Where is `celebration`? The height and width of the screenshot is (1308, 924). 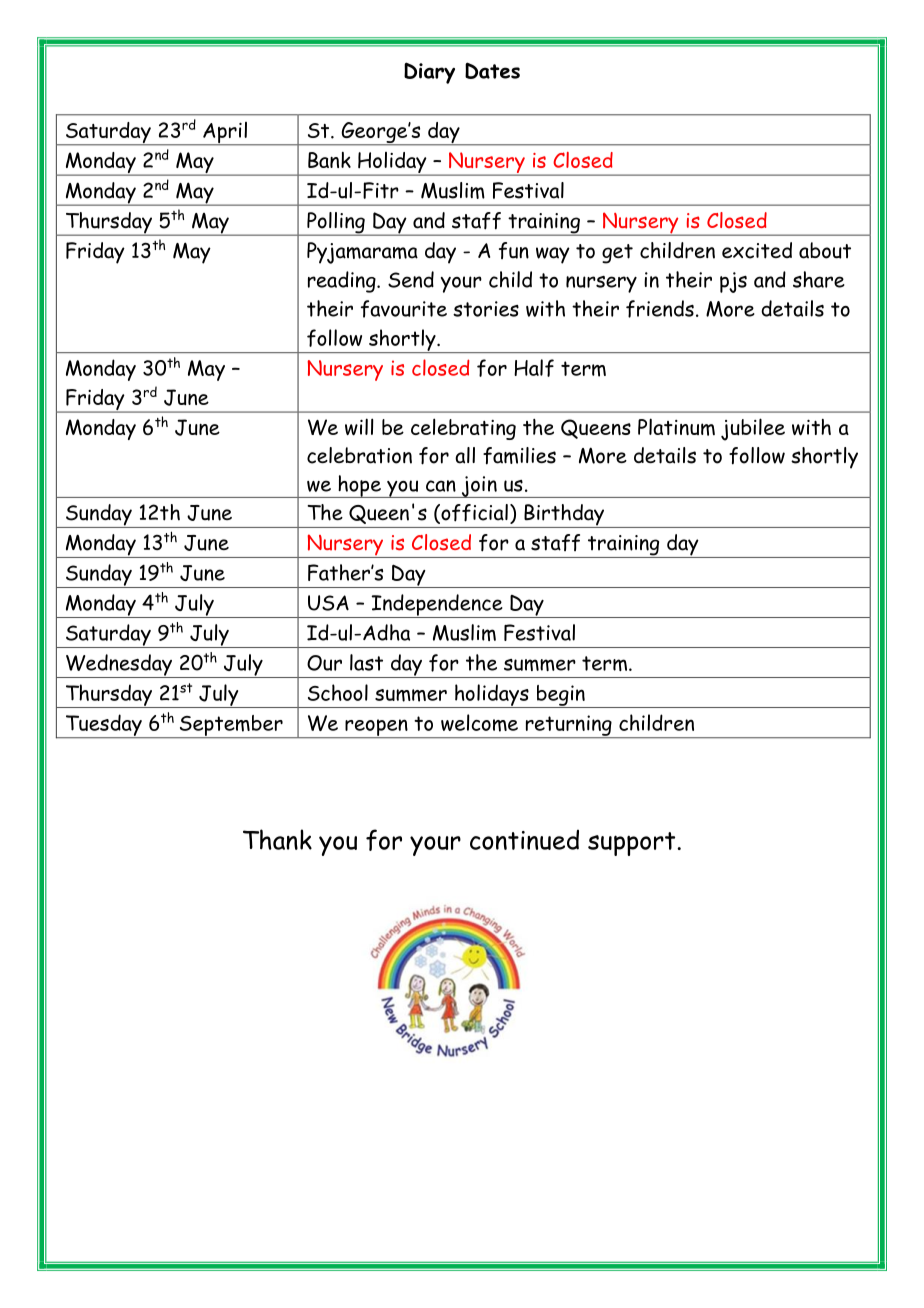 celebration is located at coordinates (359, 455).
